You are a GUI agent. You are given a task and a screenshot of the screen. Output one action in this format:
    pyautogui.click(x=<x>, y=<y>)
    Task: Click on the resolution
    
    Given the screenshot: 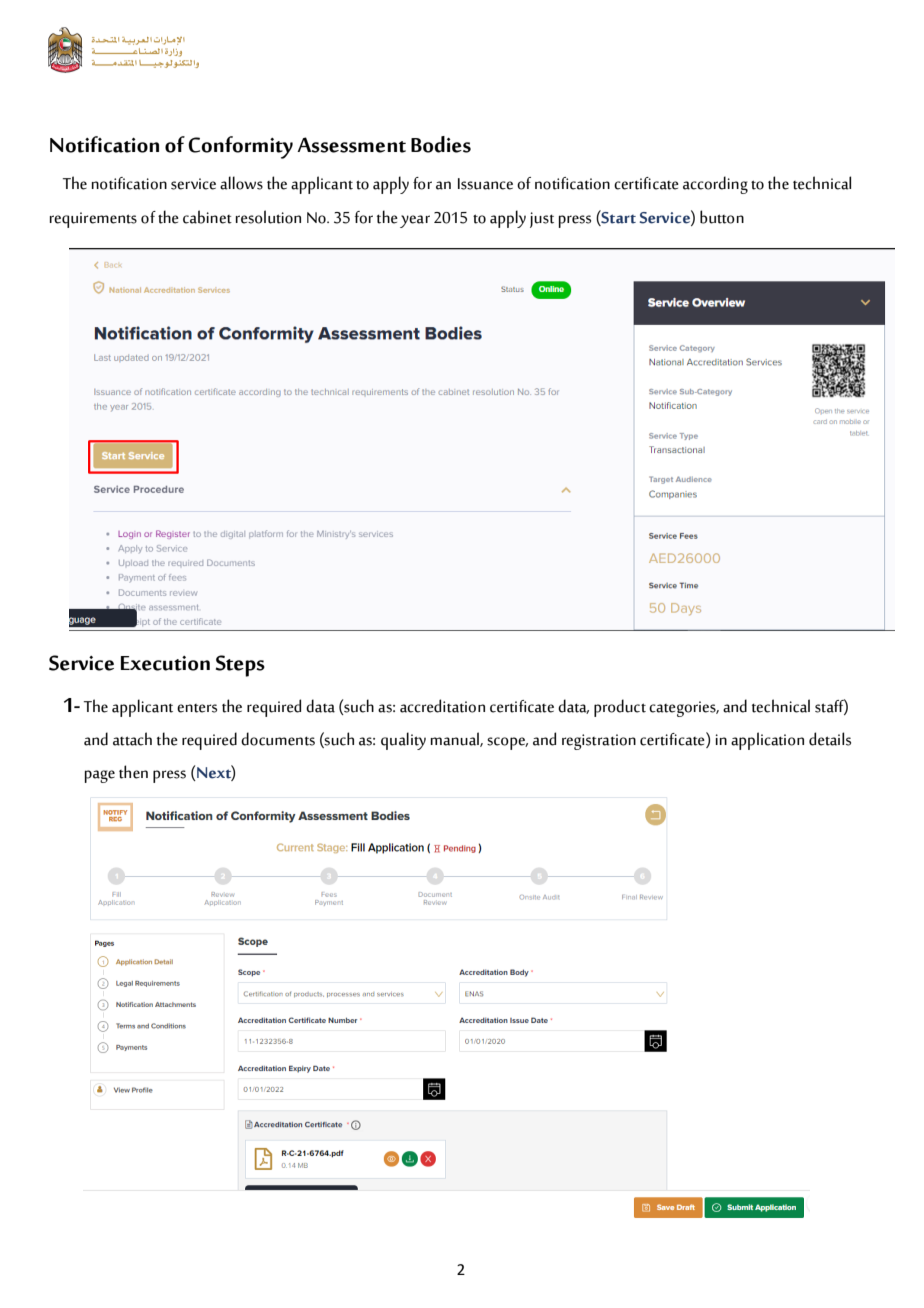 What is the action you would take?
    pyautogui.click(x=268, y=217)
